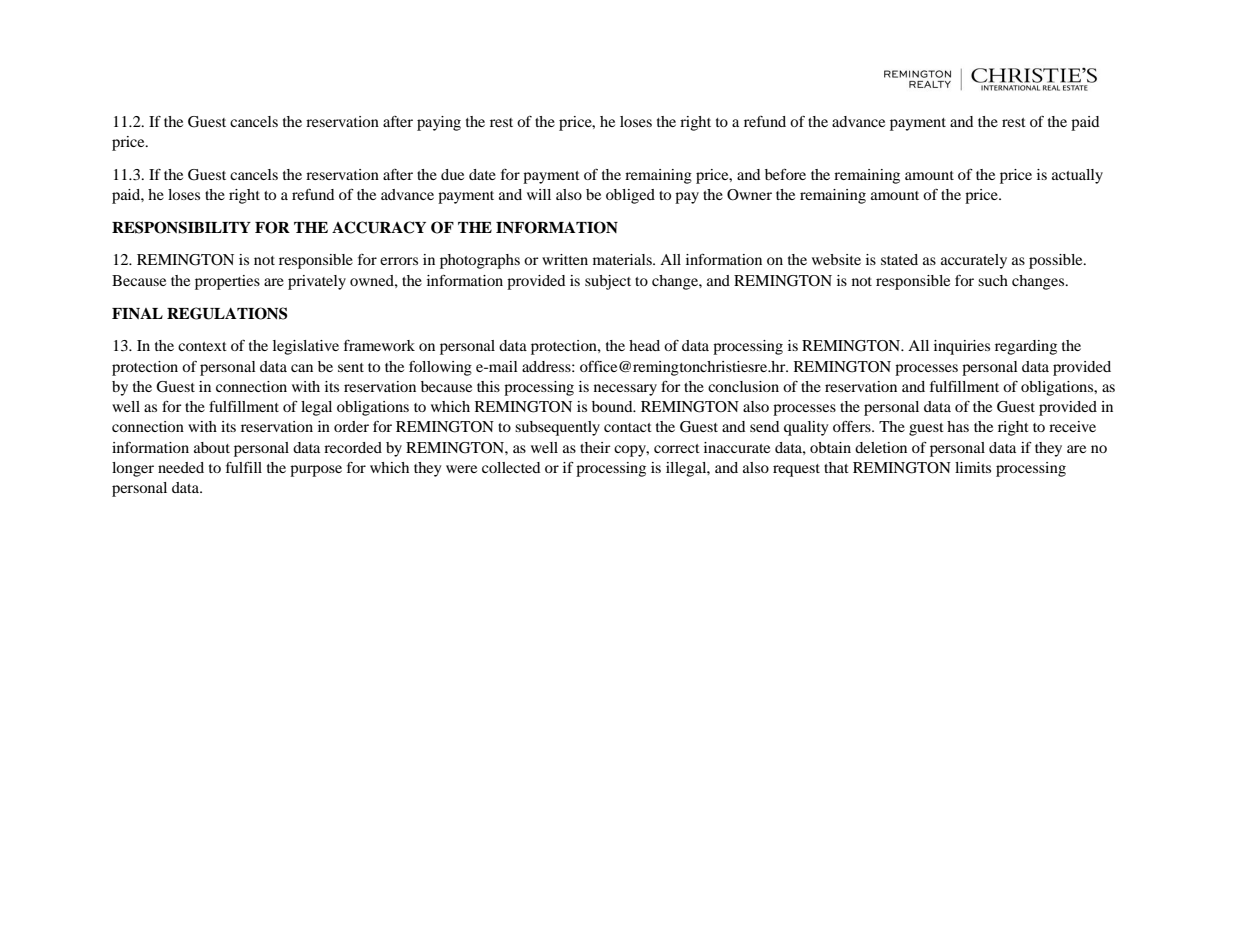 The image size is (1233, 952). What do you see at coordinates (644, 345) in the page?
I see `head` at bounding box center [644, 345].
